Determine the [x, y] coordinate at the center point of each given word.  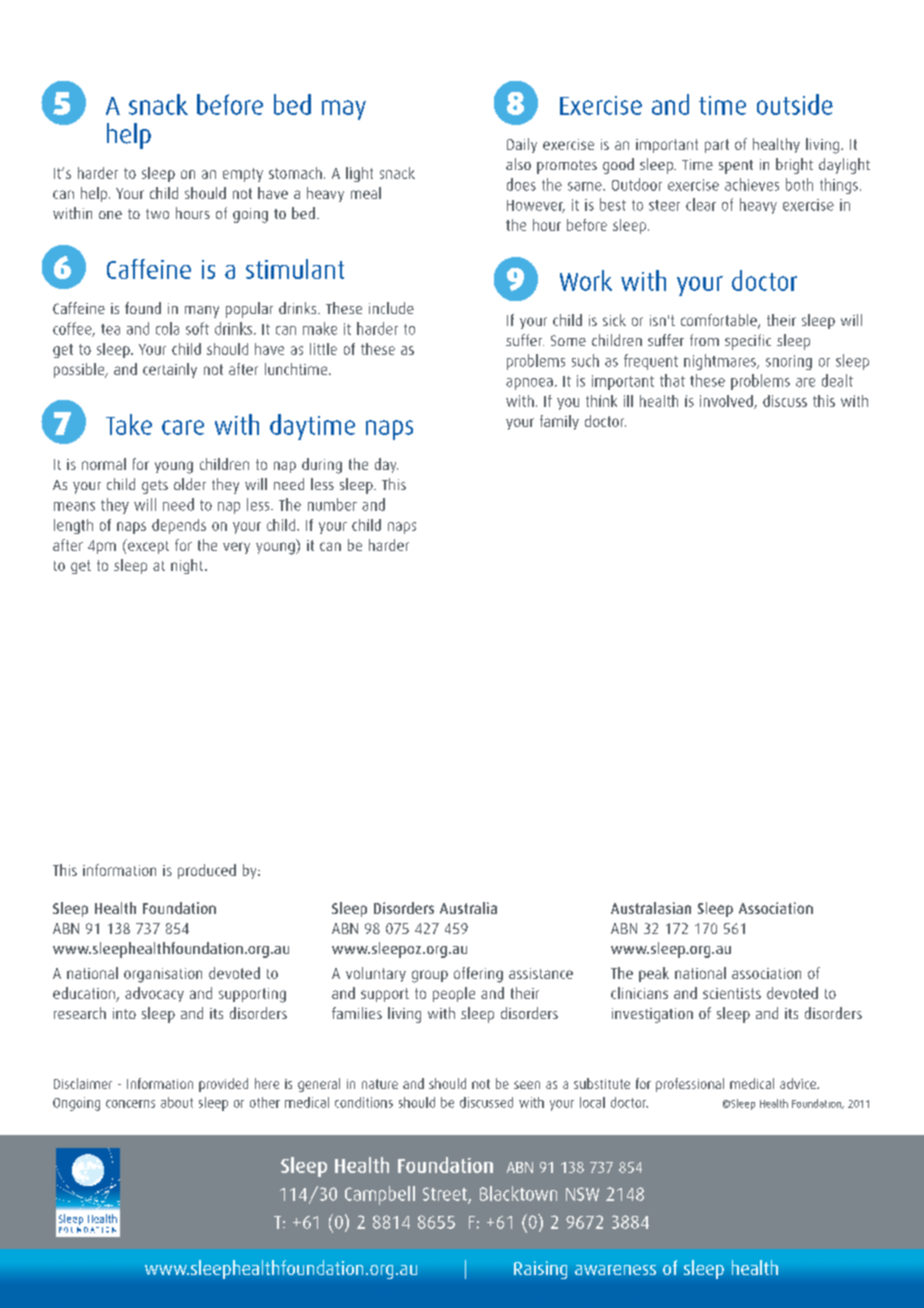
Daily [522, 145]
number [332, 504]
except [147, 546]
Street [446, 1195]
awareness [615, 1270]
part [717, 146]
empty [243, 175]
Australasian [651, 908]
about [177, 1102]
